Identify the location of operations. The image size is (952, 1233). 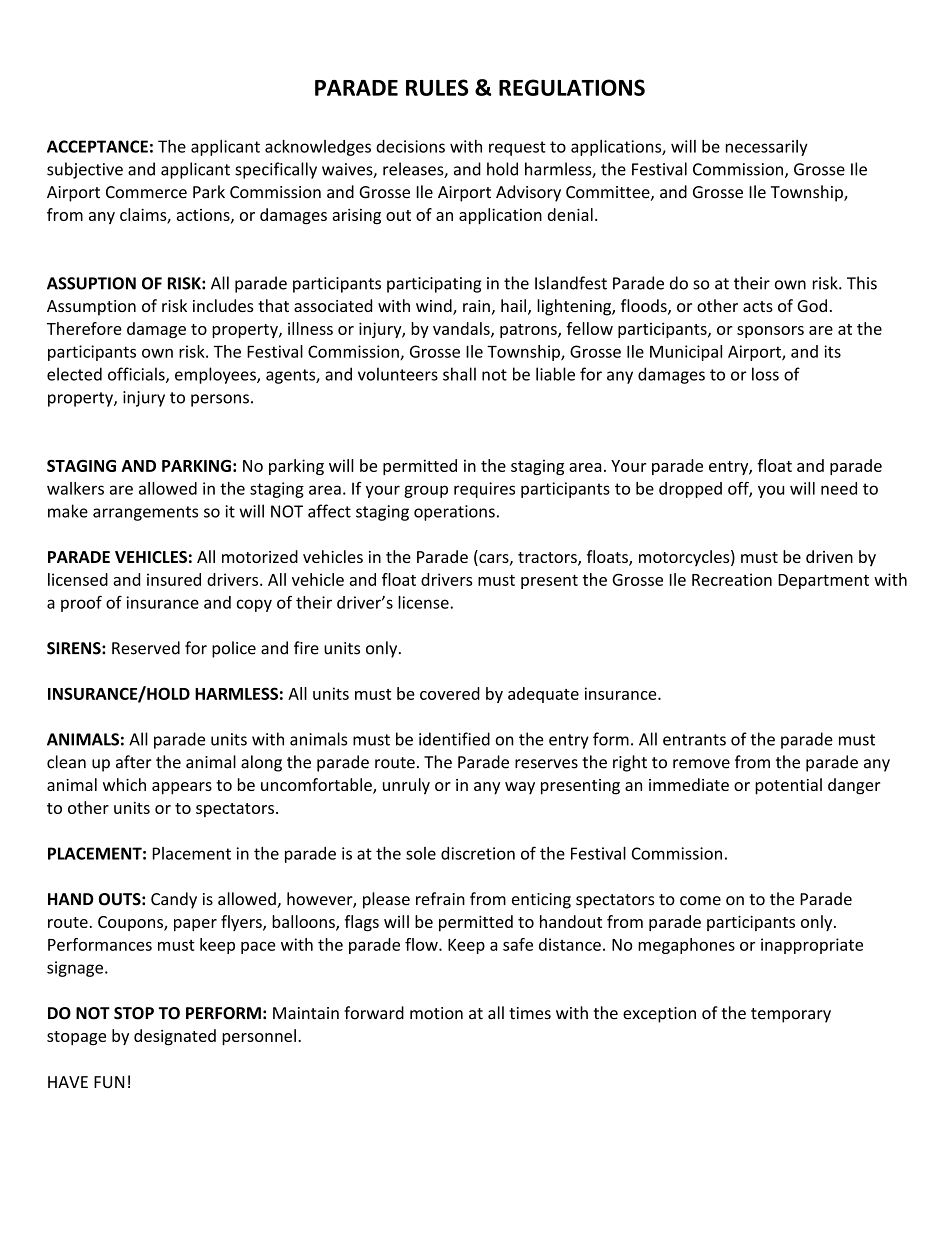
(454, 513).
